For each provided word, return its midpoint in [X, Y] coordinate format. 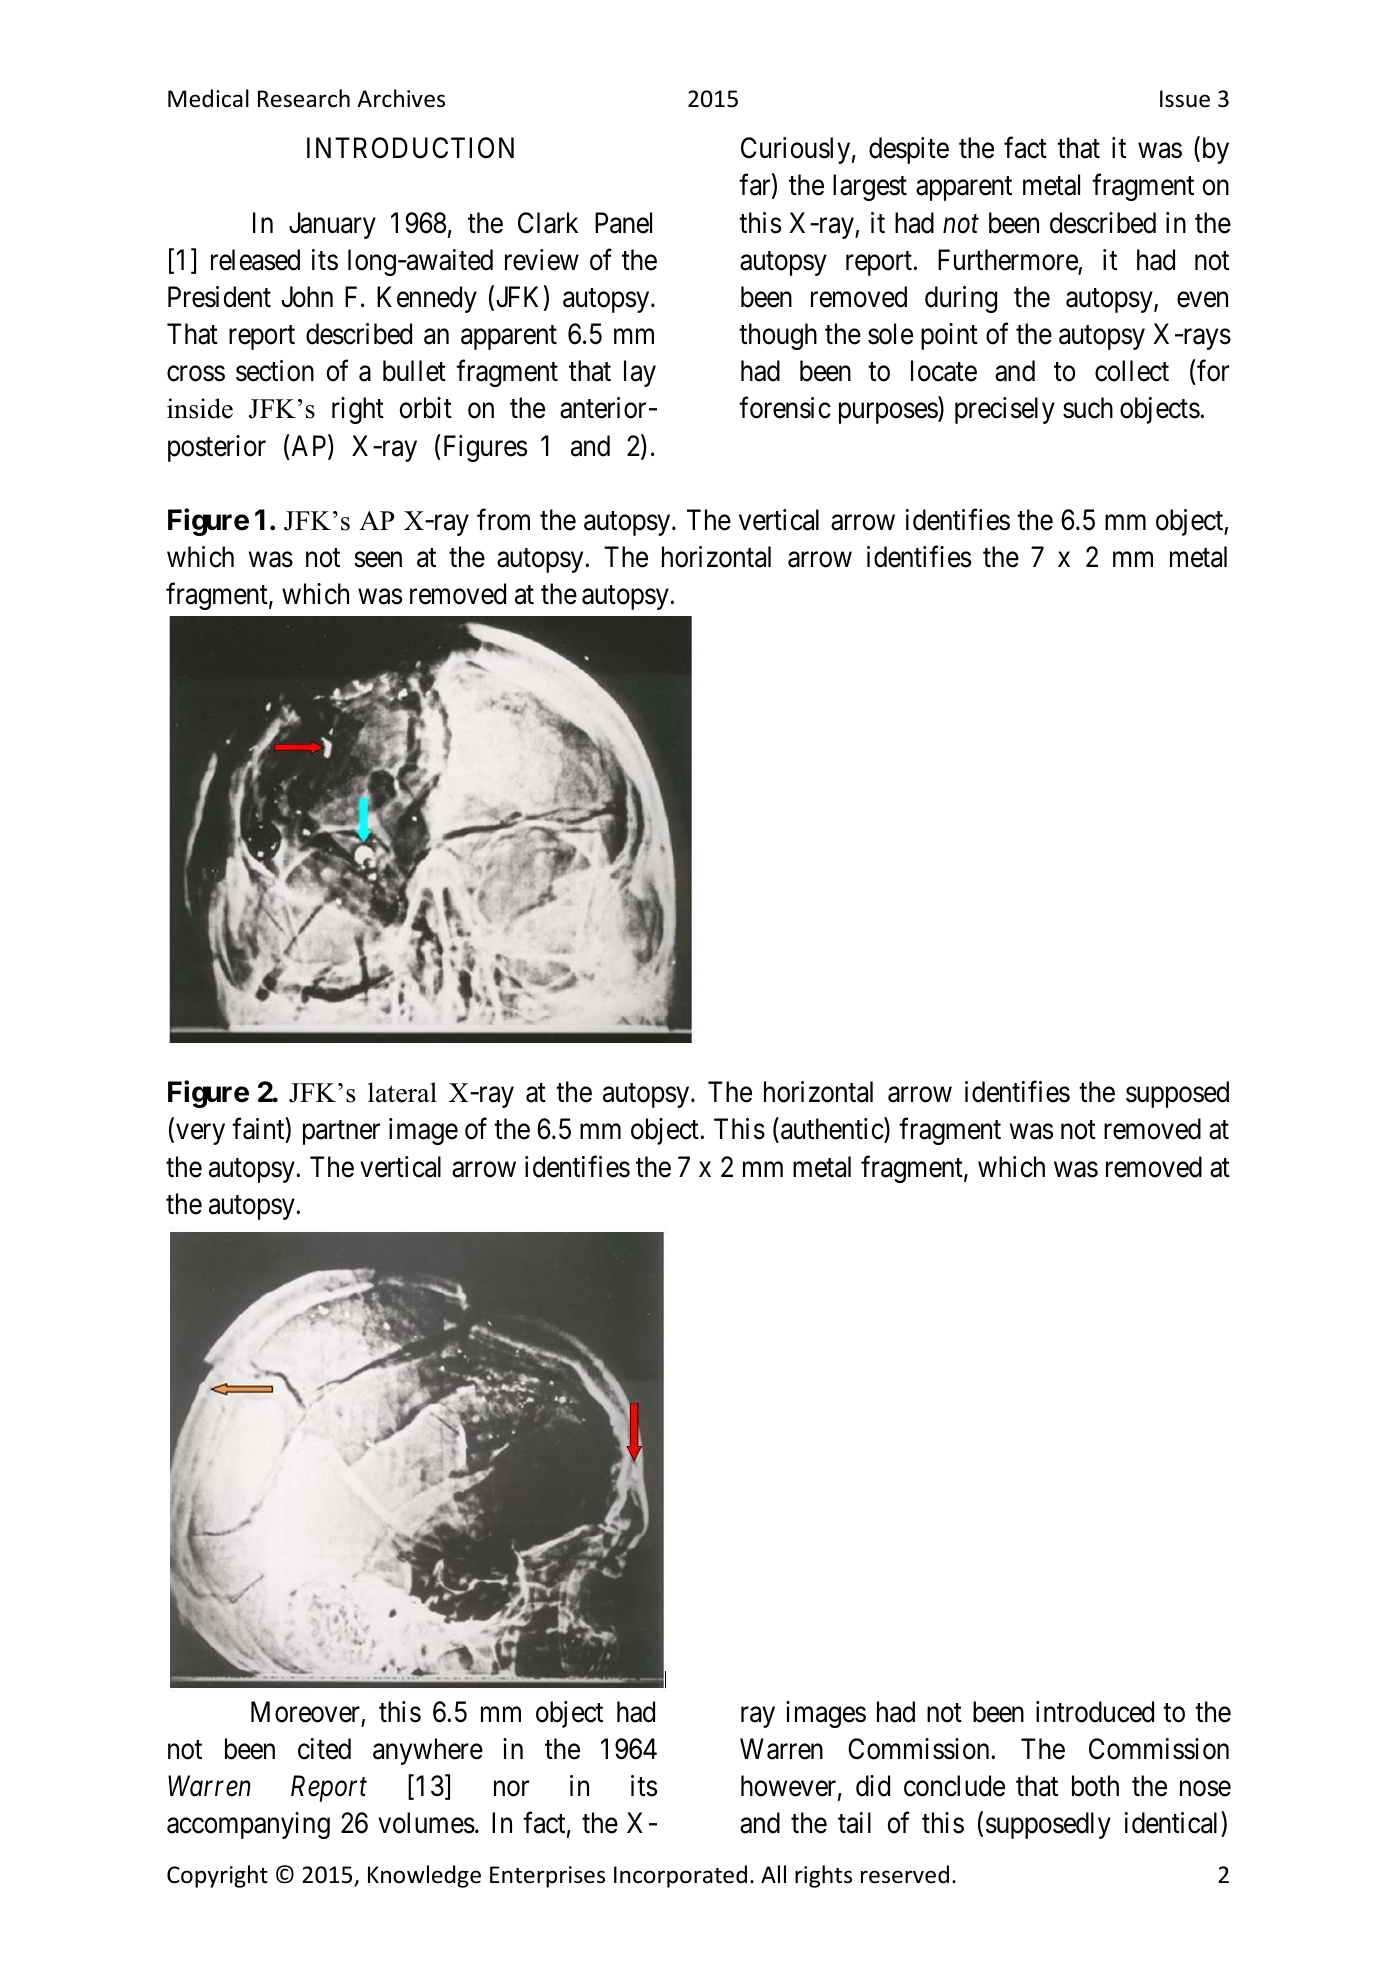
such [1088, 408]
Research [304, 98]
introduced [1095, 1712]
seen [378, 560]
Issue [1185, 99]
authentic [833, 1130]
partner [341, 1133]
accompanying [248, 1825]
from [503, 520]
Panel [623, 223]
